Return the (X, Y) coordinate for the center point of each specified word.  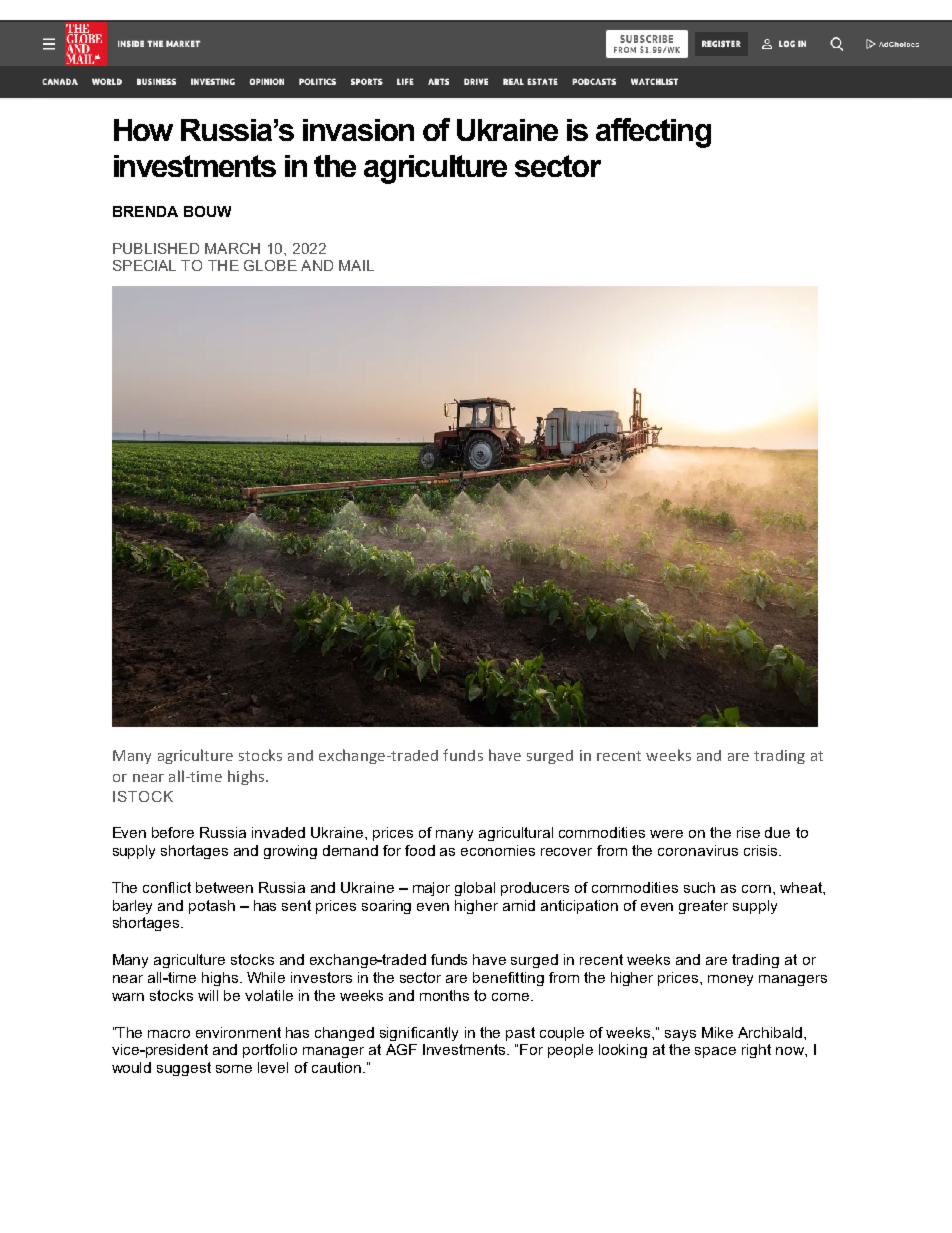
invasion (358, 130)
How (143, 130)
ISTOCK (143, 796)
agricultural (516, 834)
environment (238, 1032)
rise (748, 832)
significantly (419, 1034)
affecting (653, 133)
